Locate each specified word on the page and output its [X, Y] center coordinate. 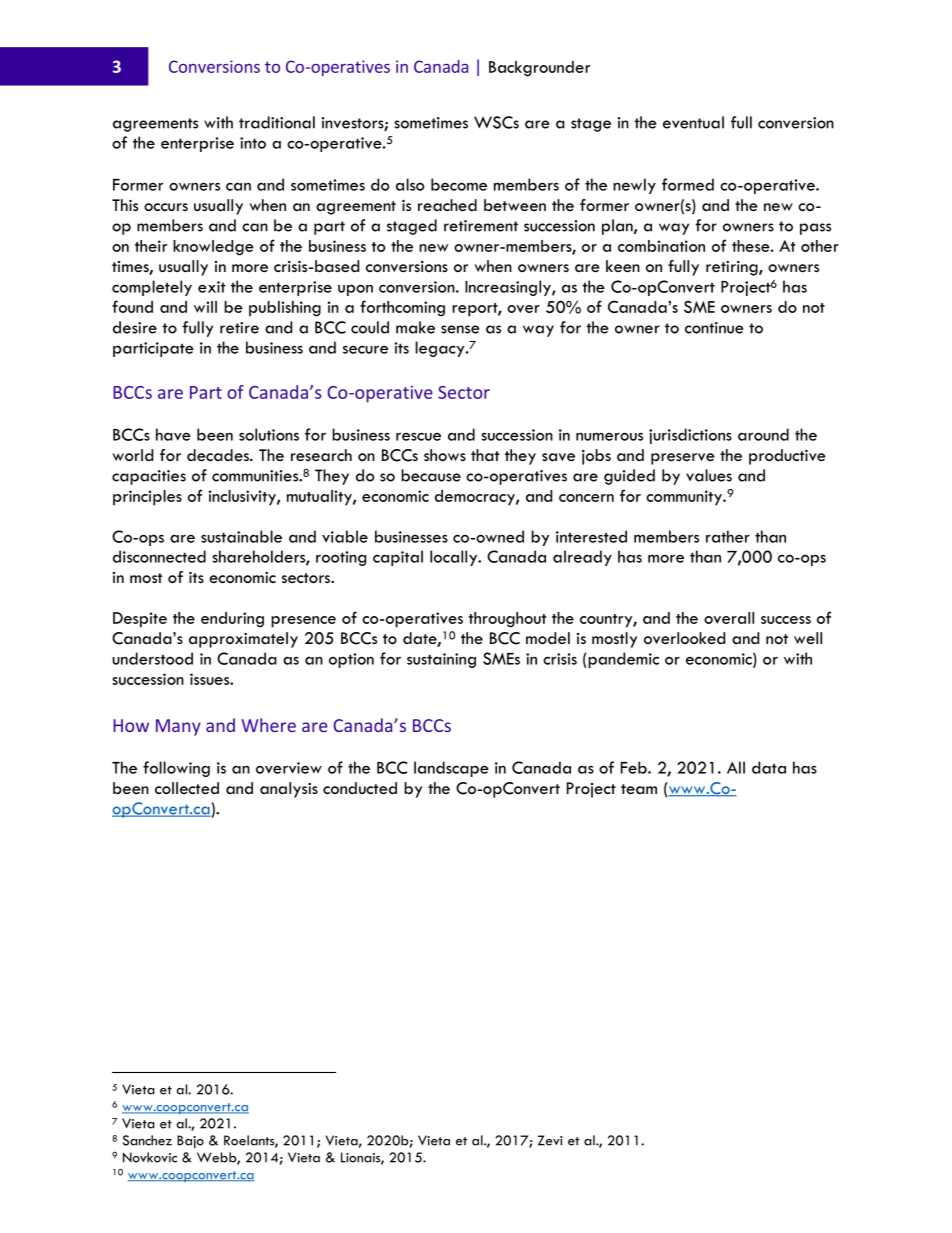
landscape [451, 769]
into [253, 143]
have [173, 434]
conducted [360, 788]
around [763, 434]
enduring [232, 620]
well [808, 638]
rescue [418, 436]
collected [187, 788]
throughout [507, 620]
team [639, 789]
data [769, 767]
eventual [693, 122]
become [459, 184]
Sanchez [147, 1140]
